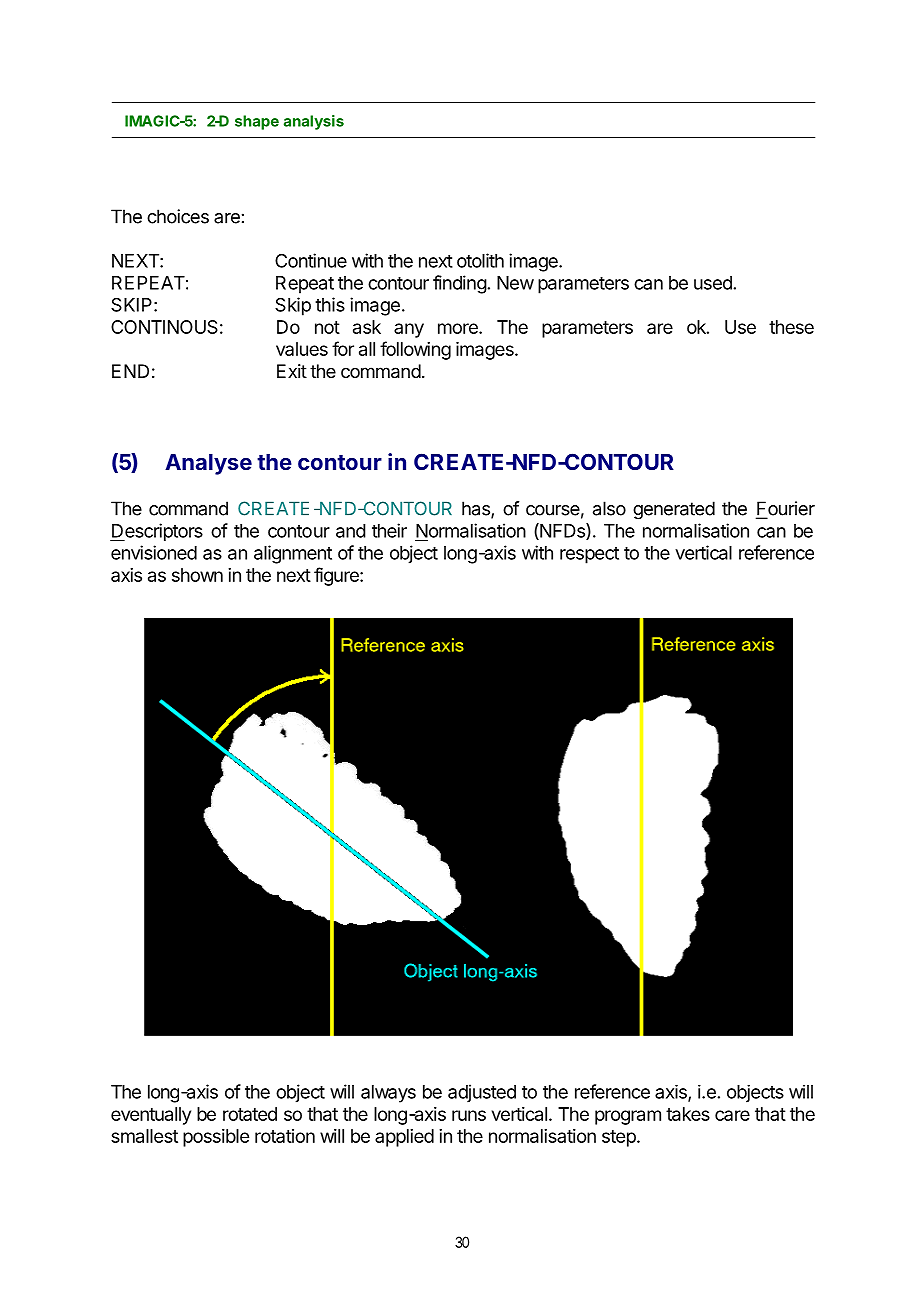 Image resolution: width=924 pixels, height=1307 pixels. What do you see at coordinates (791, 327) in the page?
I see `these` at bounding box center [791, 327].
